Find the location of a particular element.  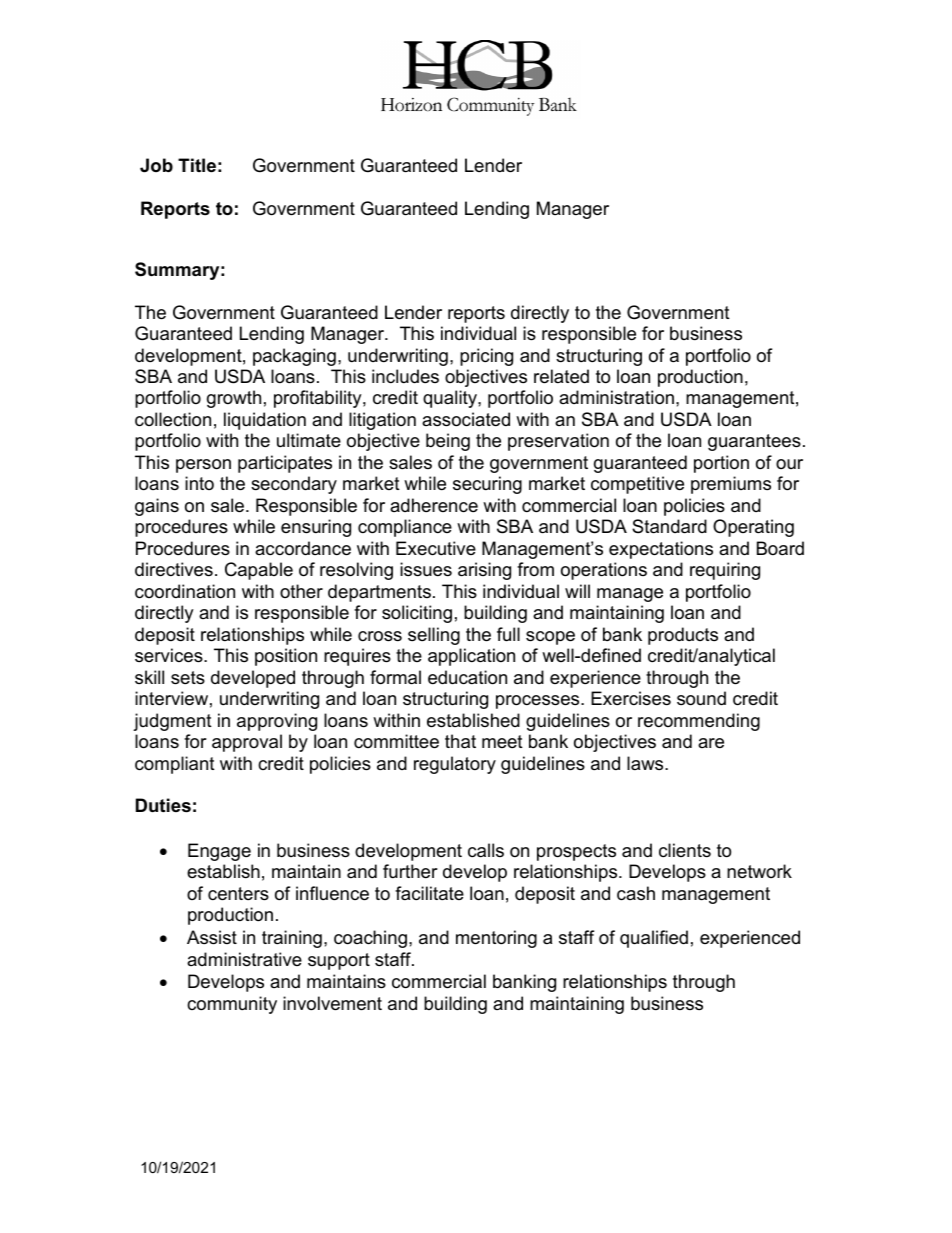

pricing is located at coordinates (486, 357).
